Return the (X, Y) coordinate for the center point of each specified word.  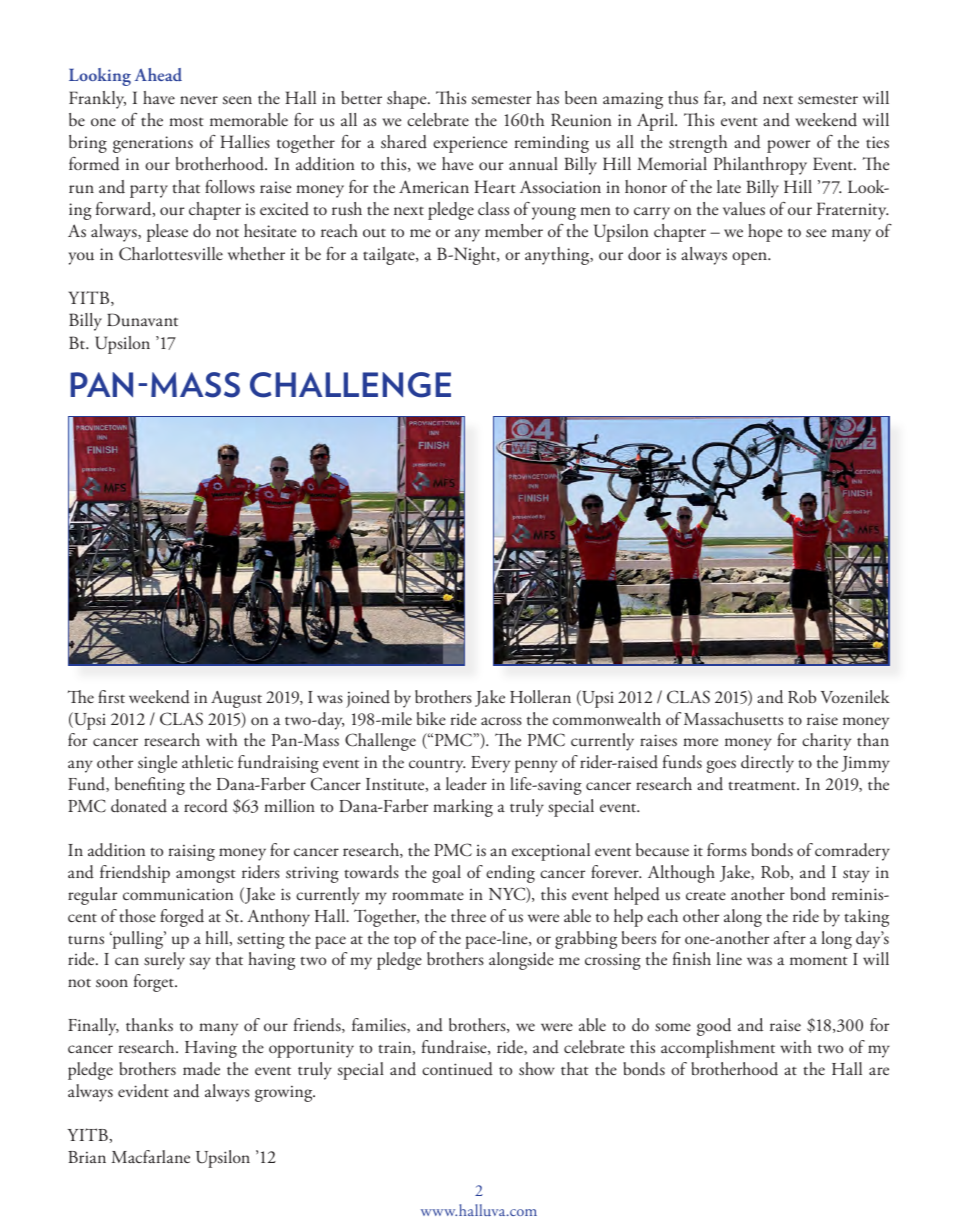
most (186, 122)
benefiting (150, 786)
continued (457, 1069)
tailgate (390, 256)
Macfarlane (151, 1156)
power (788, 146)
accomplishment (718, 1049)
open (750, 258)
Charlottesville (171, 254)
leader (466, 784)
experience (470, 144)
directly (767, 764)
